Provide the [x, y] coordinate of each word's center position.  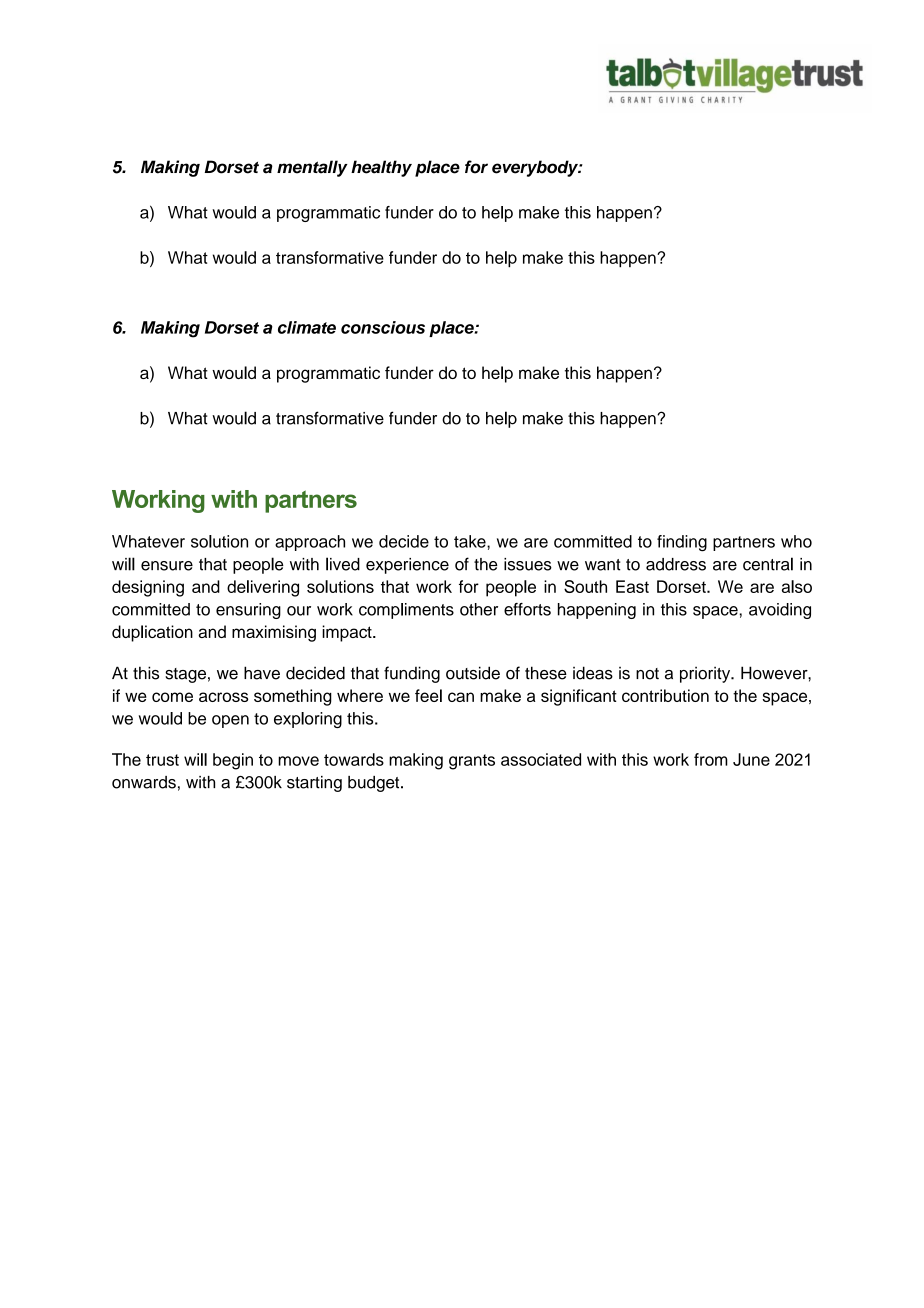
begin [233, 761]
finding [682, 543]
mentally [312, 168]
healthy [381, 168]
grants [472, 762]
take [471, 541]
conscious [383, 327]
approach [310, 543]
